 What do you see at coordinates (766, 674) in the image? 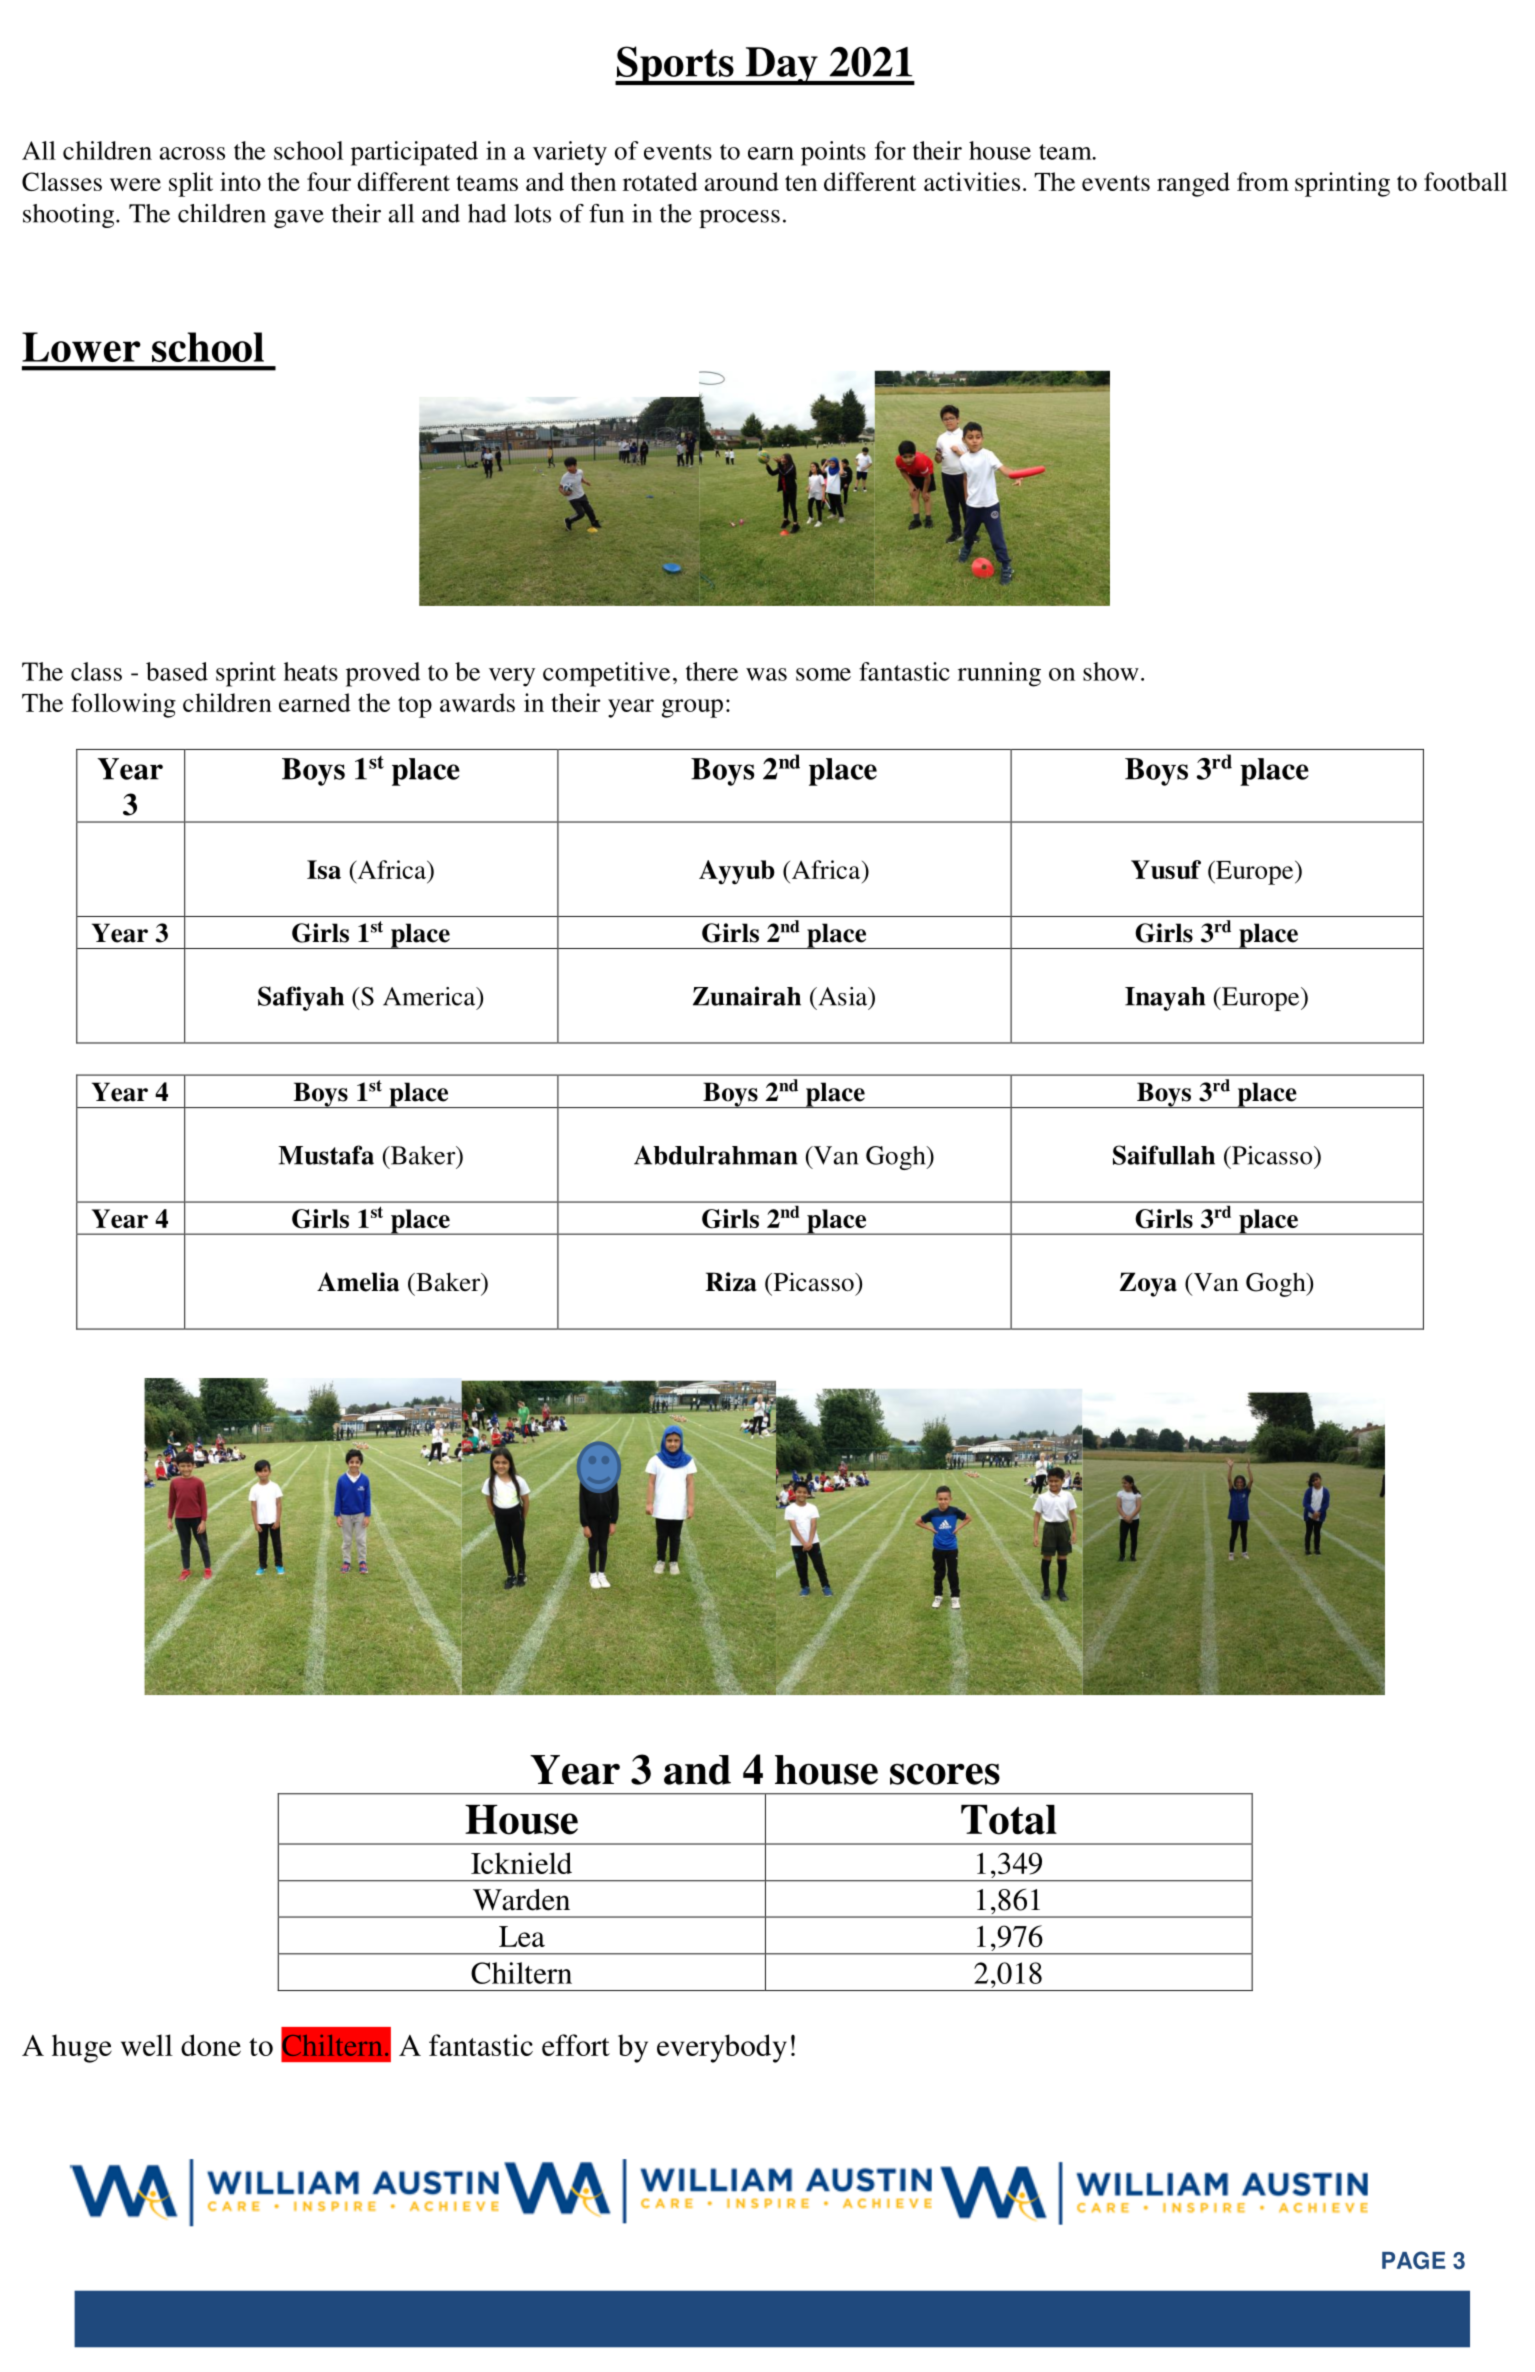
I see `was` at bounding box center [766, 674].
